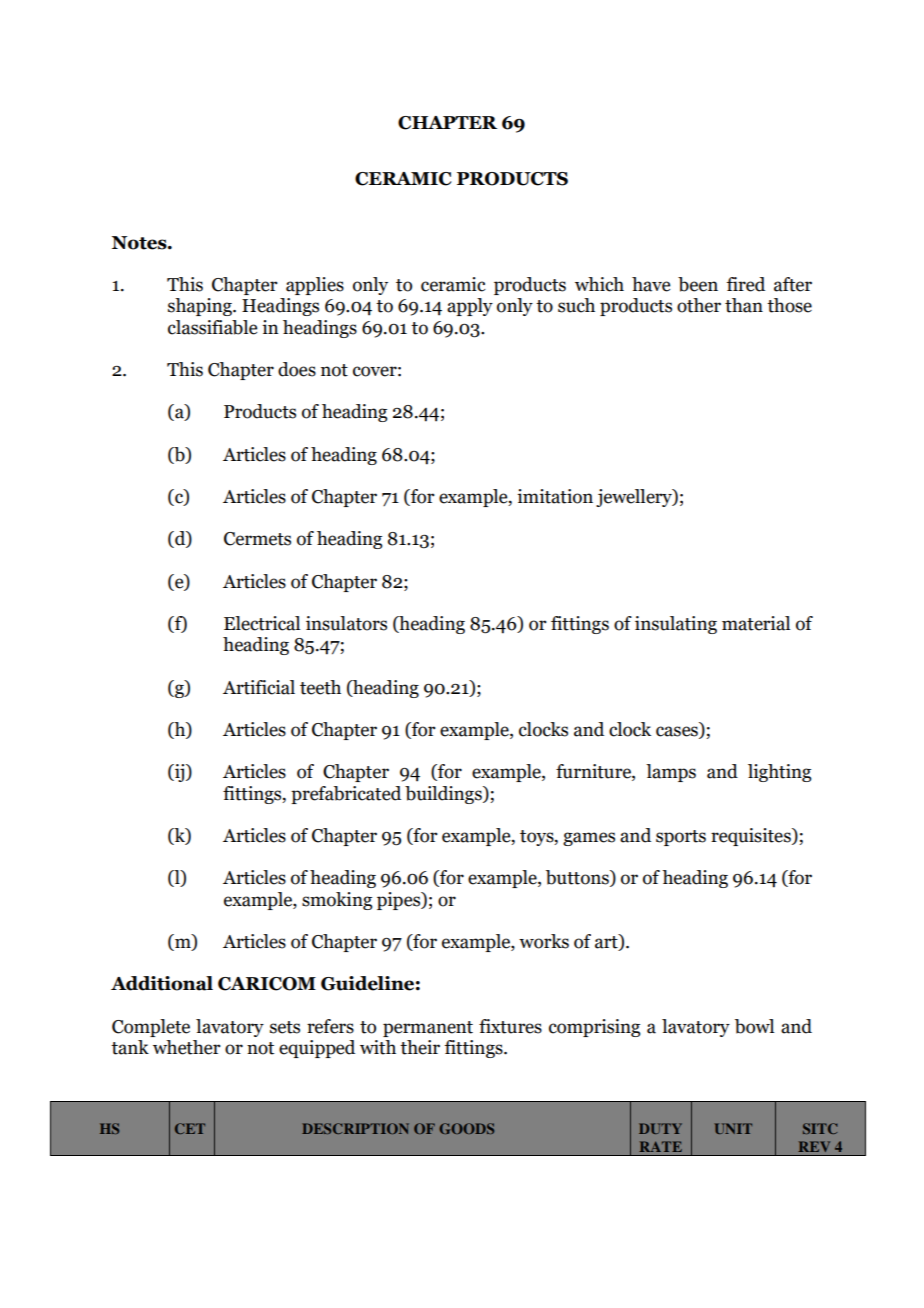 The image size is (924, 1308). I want to click on shaping, so click(201, 307).
